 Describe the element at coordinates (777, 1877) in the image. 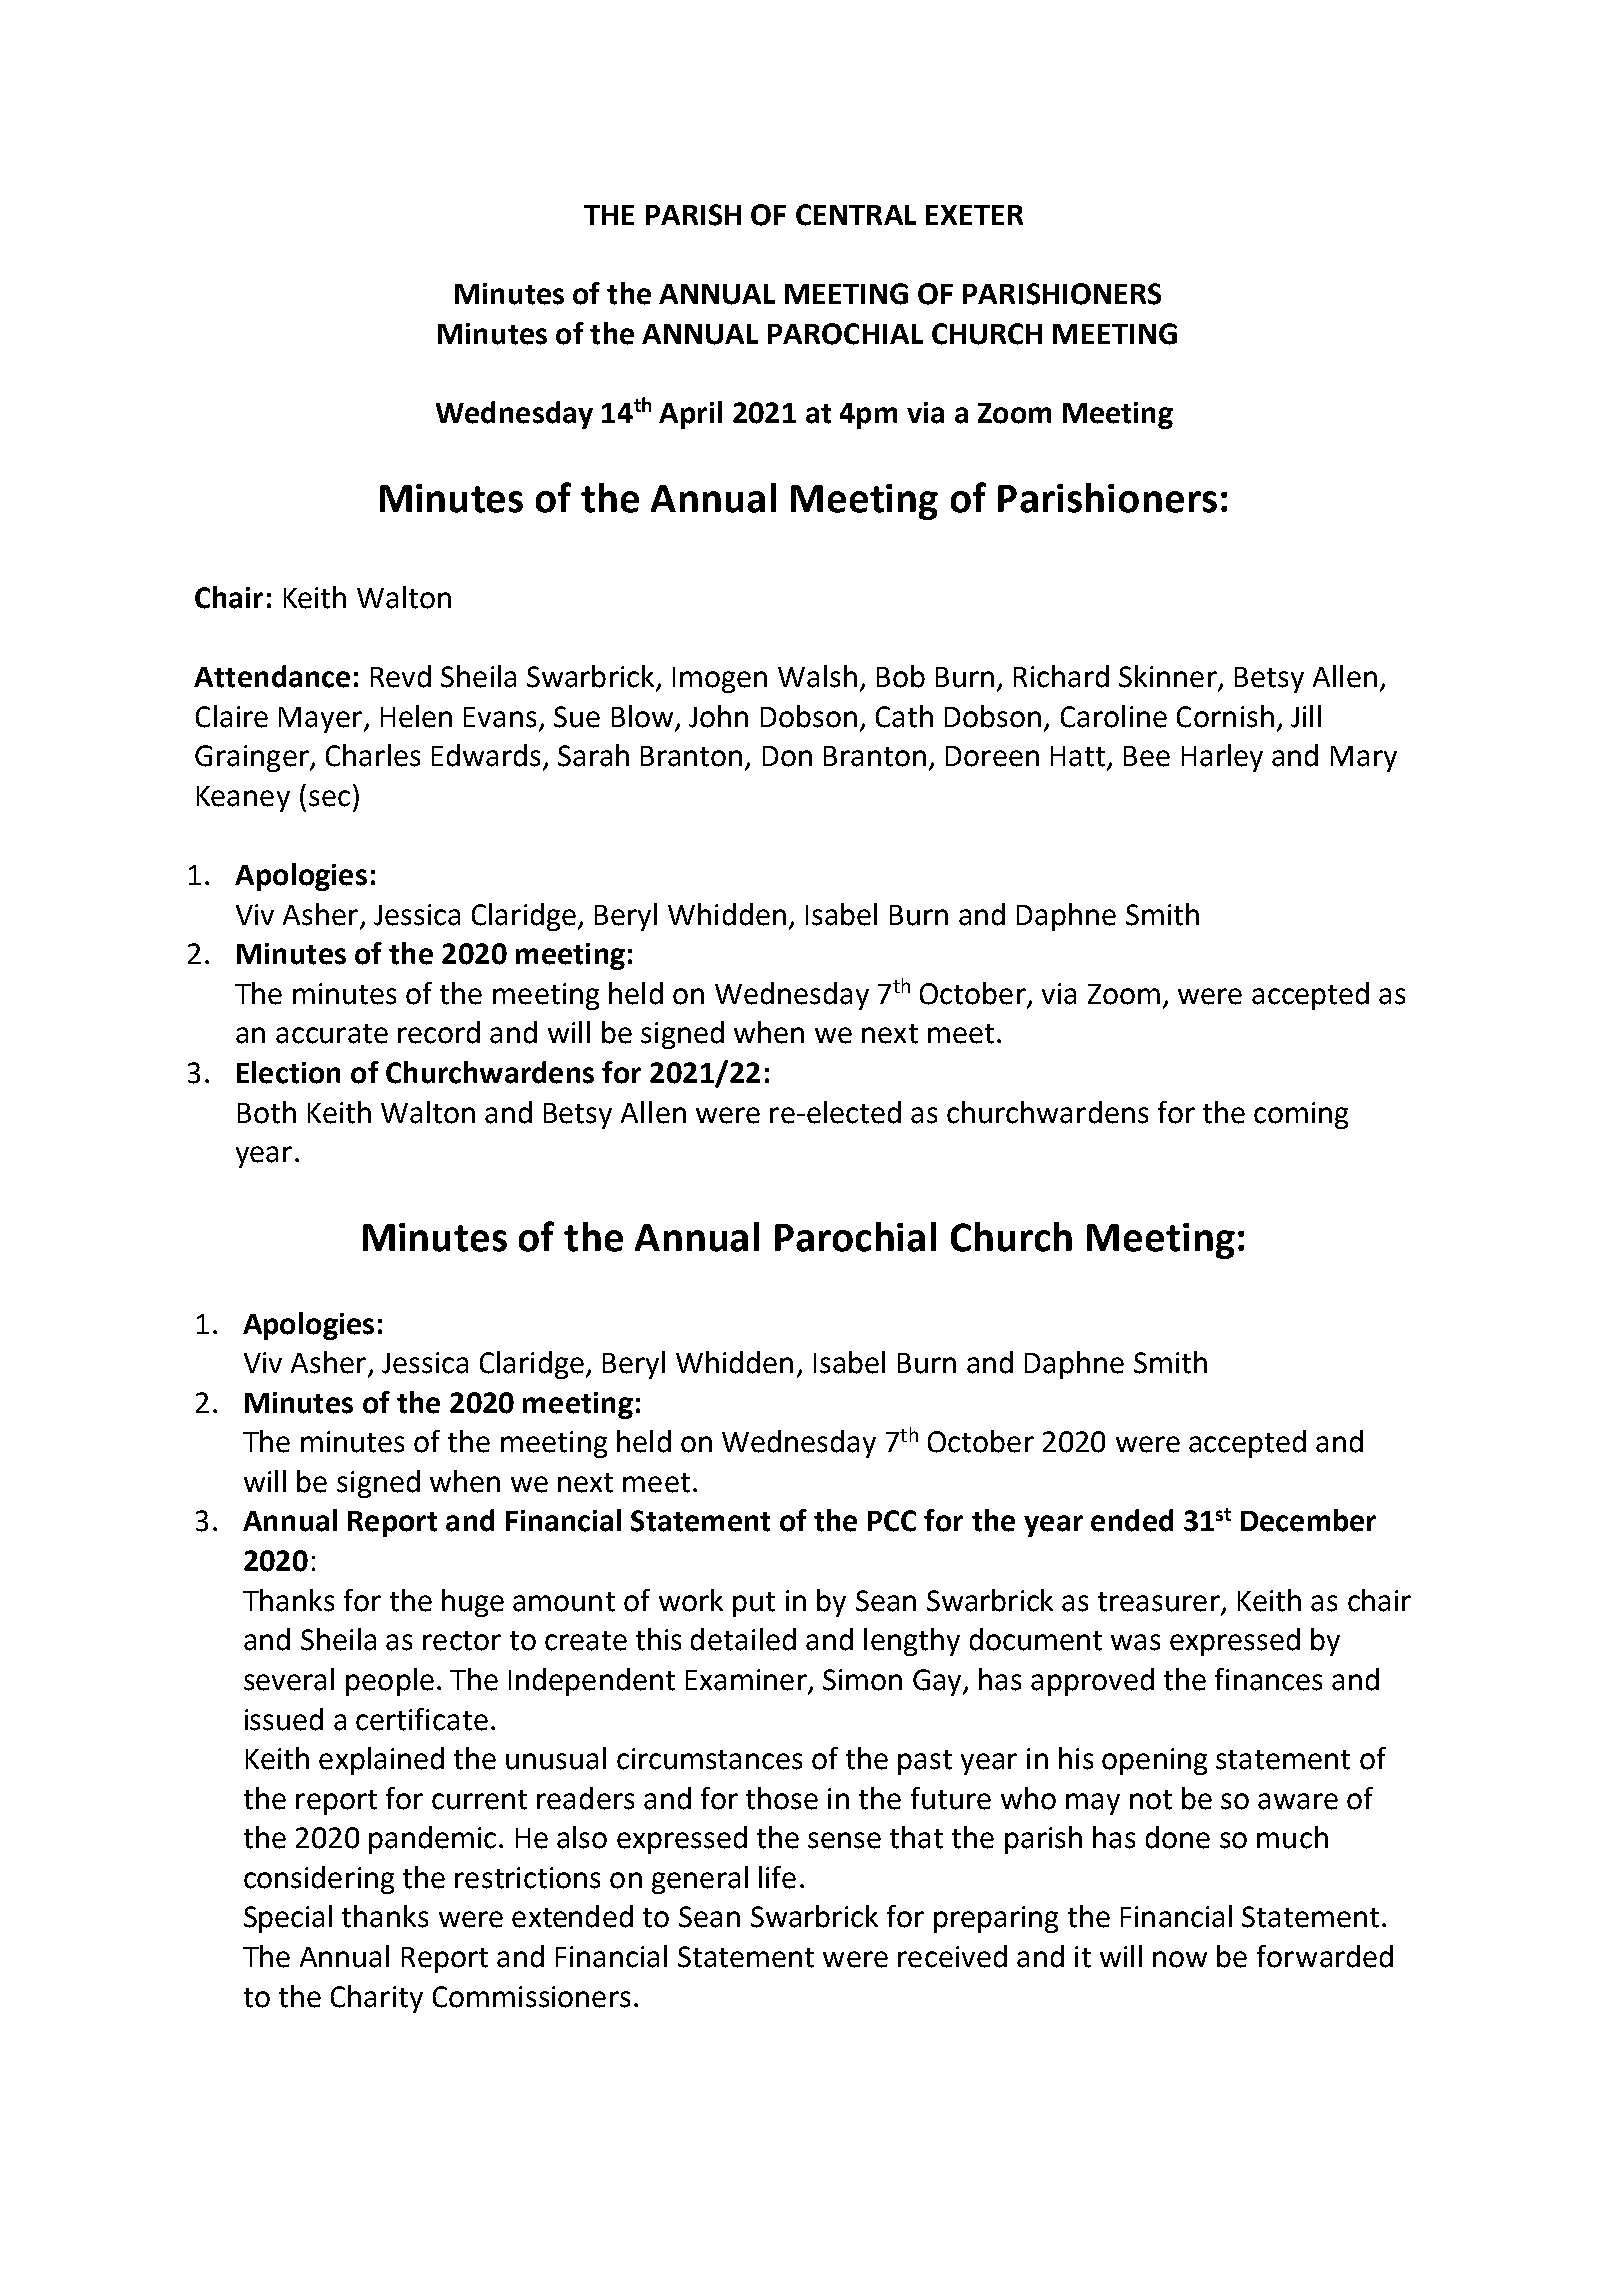

I see `life` at that location.
